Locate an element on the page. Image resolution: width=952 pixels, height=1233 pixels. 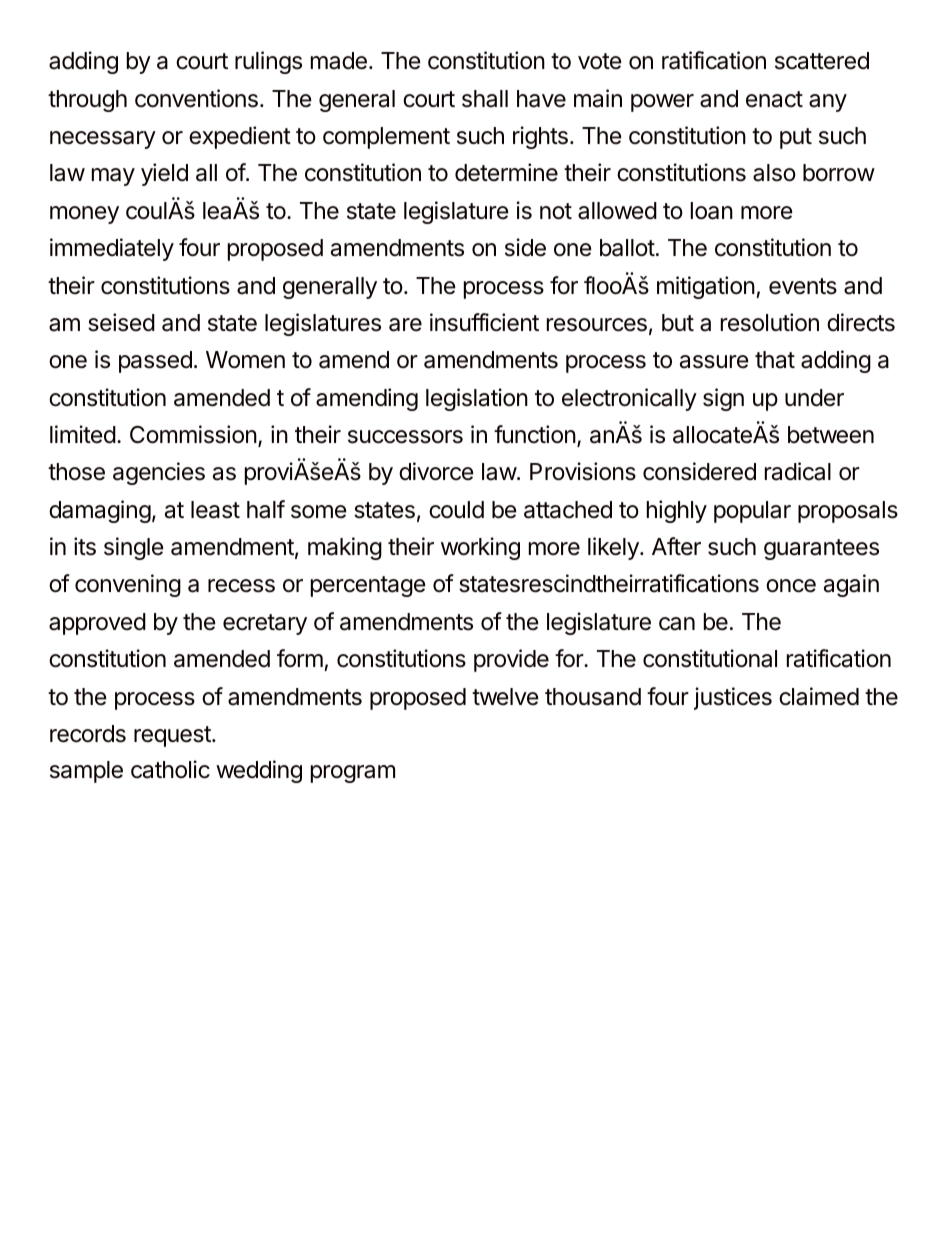
shall is located at coordinates (485, 99).
